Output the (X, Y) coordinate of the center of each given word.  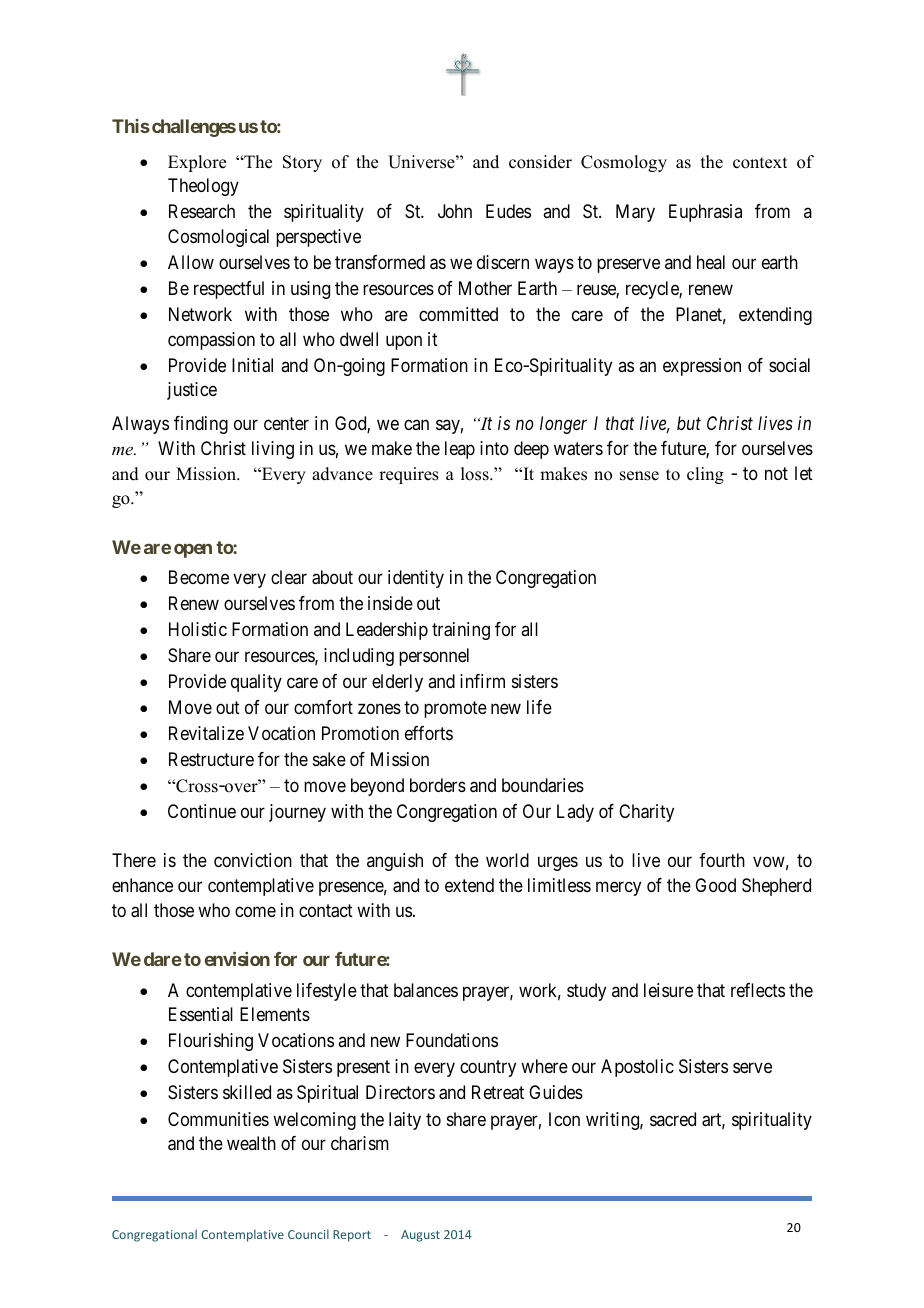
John (455, 211)
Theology (203, 187)
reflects (758, 990)
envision (237, 959)
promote (455, 709)
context (760, 163)
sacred (673, 1119)
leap (460, 450)
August (420, 1236)
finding (201, 425)
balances (426, 990)
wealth (251, 1143)
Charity (646, 813)
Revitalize (206, 733)
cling (705, 475)
